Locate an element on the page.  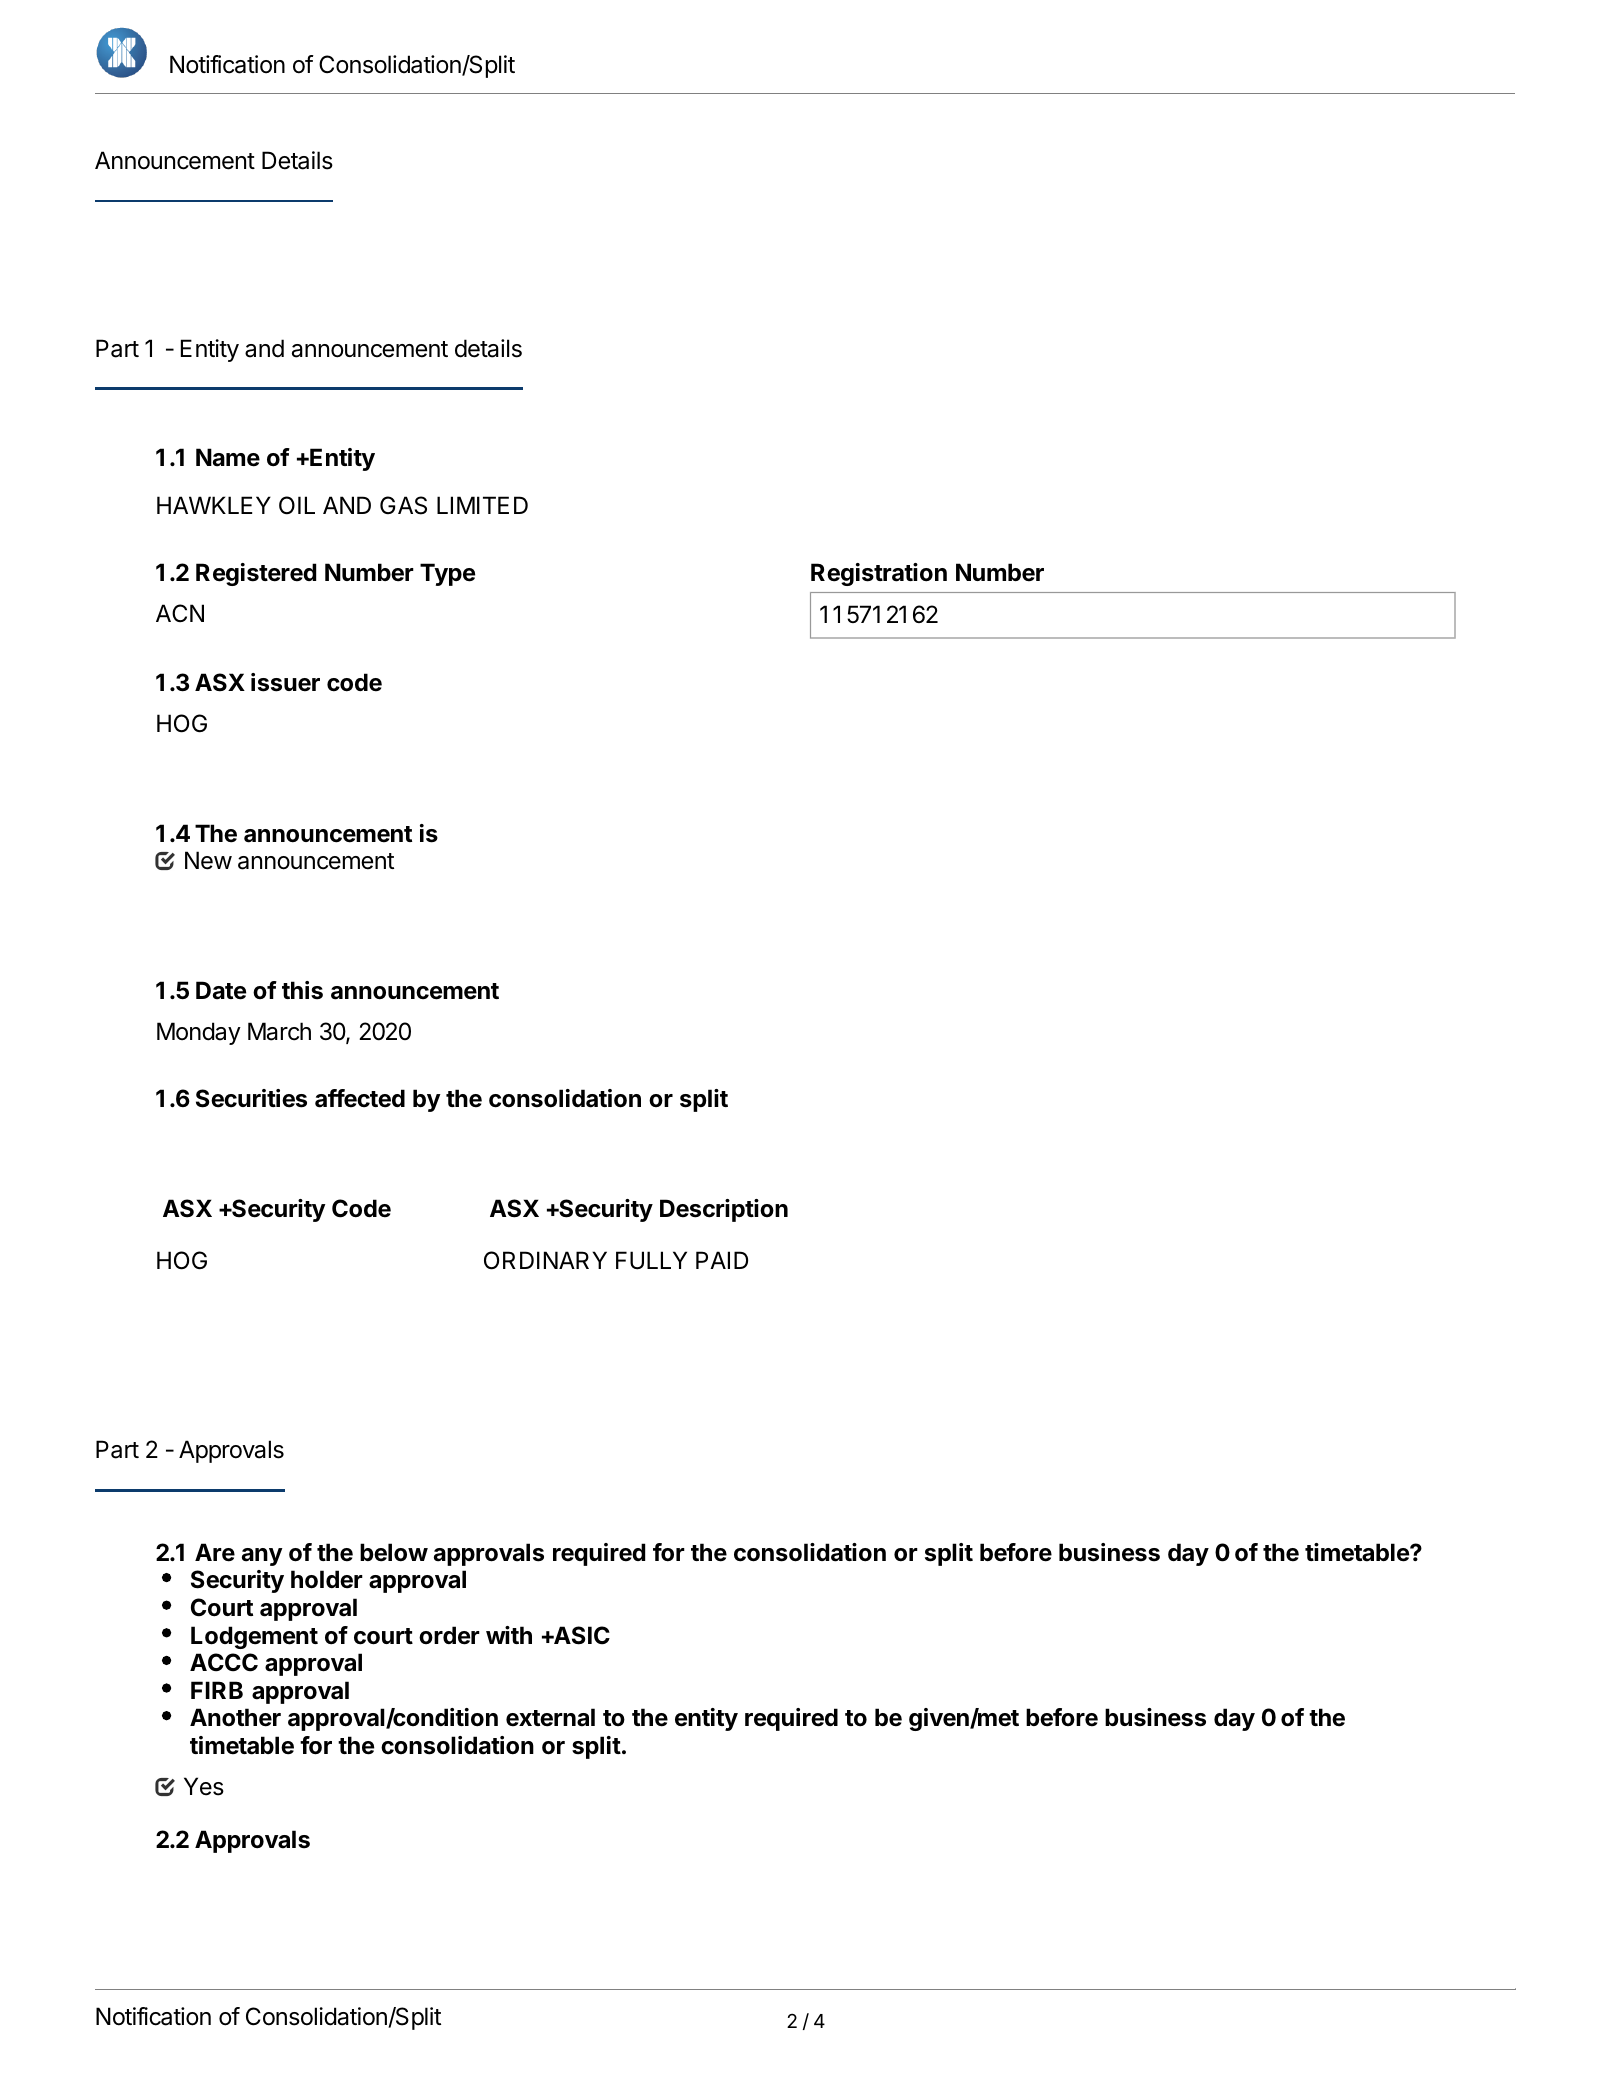
this is located at coordinates (302, 990).
